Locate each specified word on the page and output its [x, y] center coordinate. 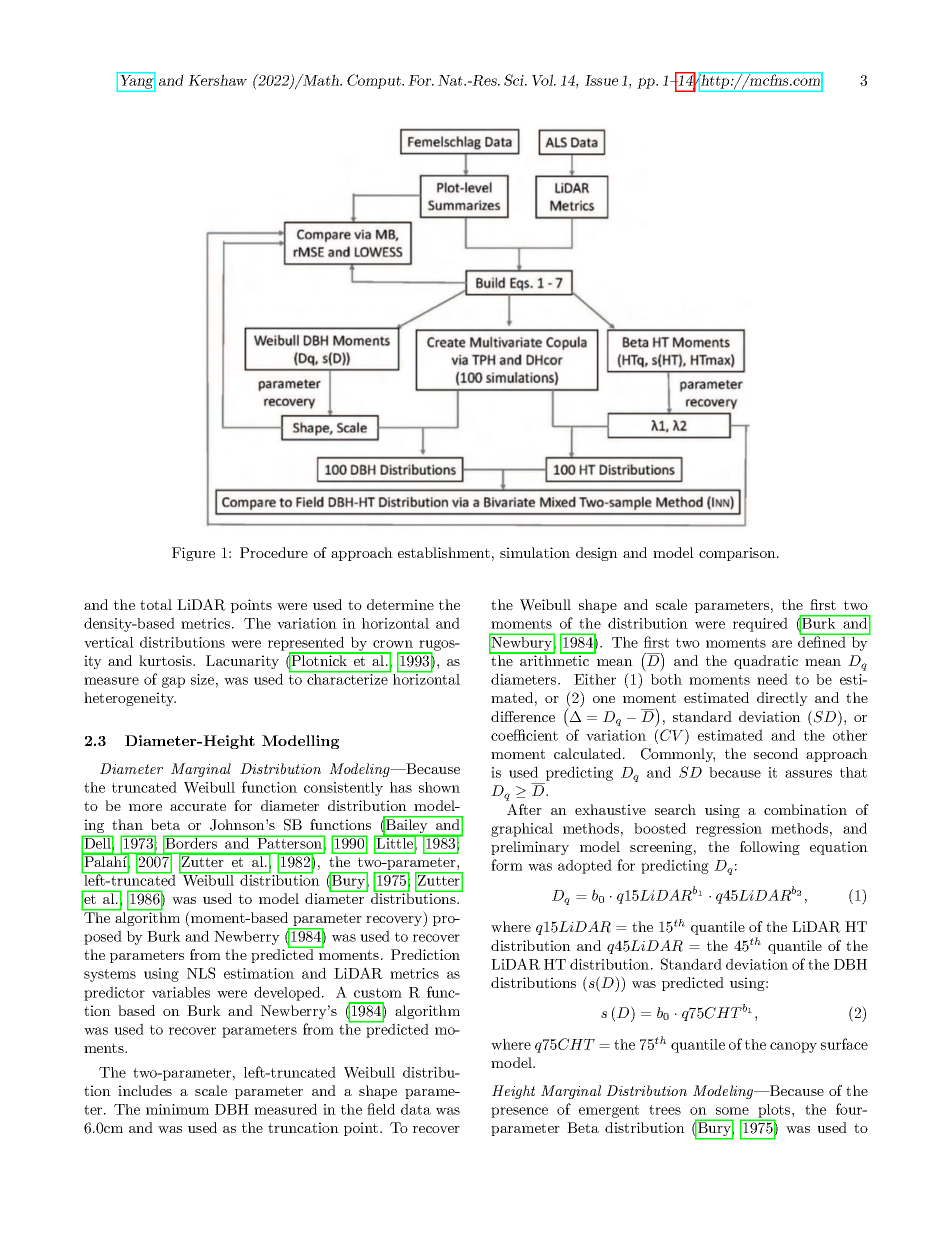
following [770, 848]
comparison [738, 554]
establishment [444, 552]
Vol [543, 80]
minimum [177, 1109]
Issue [601, 80]
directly [782, 699]
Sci [515, 80]
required [760, 624]
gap [173, 682]
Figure [193, 554]
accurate [198, 806]
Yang [136, 82]
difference [523, 716]
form [507, 865]
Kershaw [217, 80]
